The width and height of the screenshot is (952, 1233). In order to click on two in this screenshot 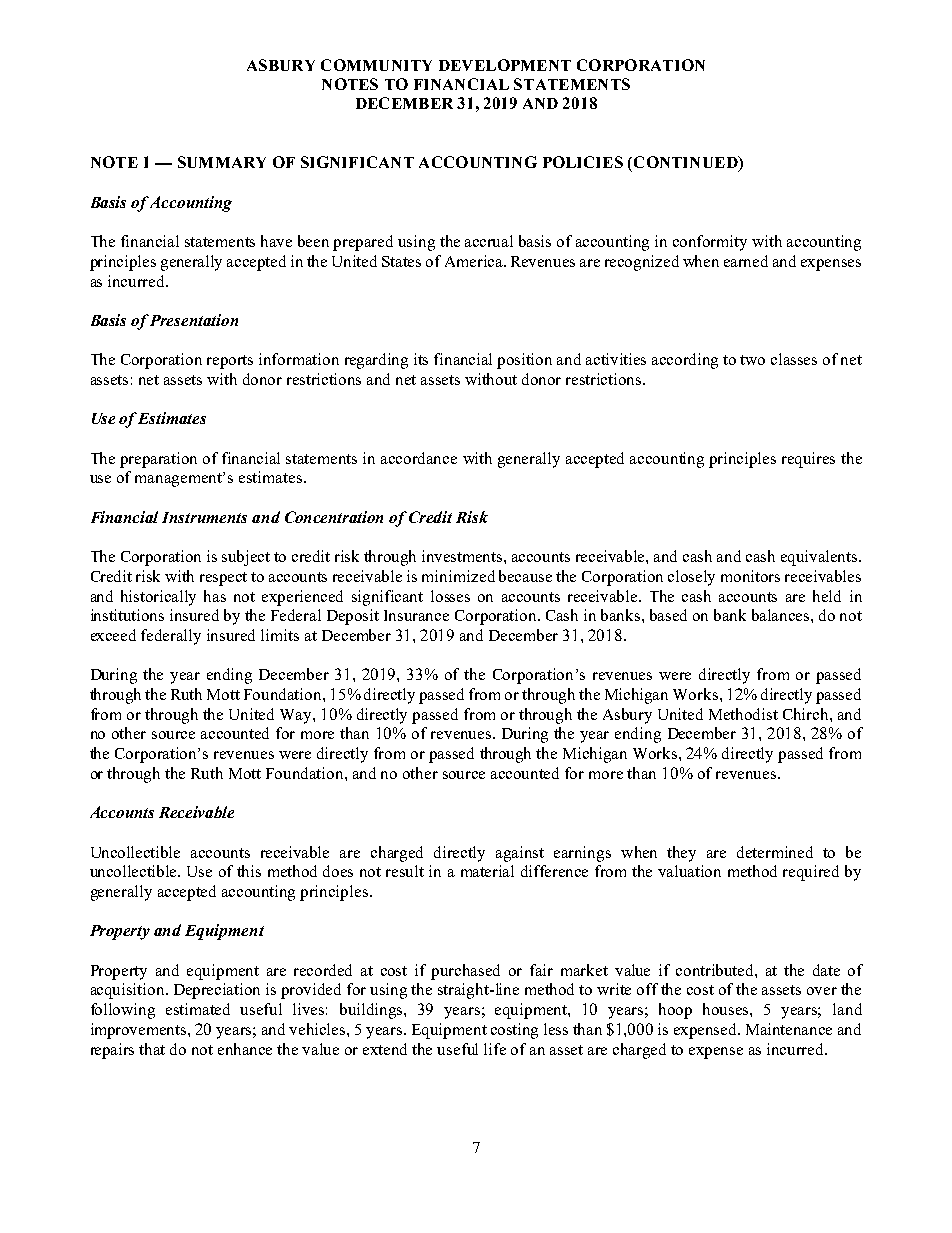, I will do `click(752, 360)`.
